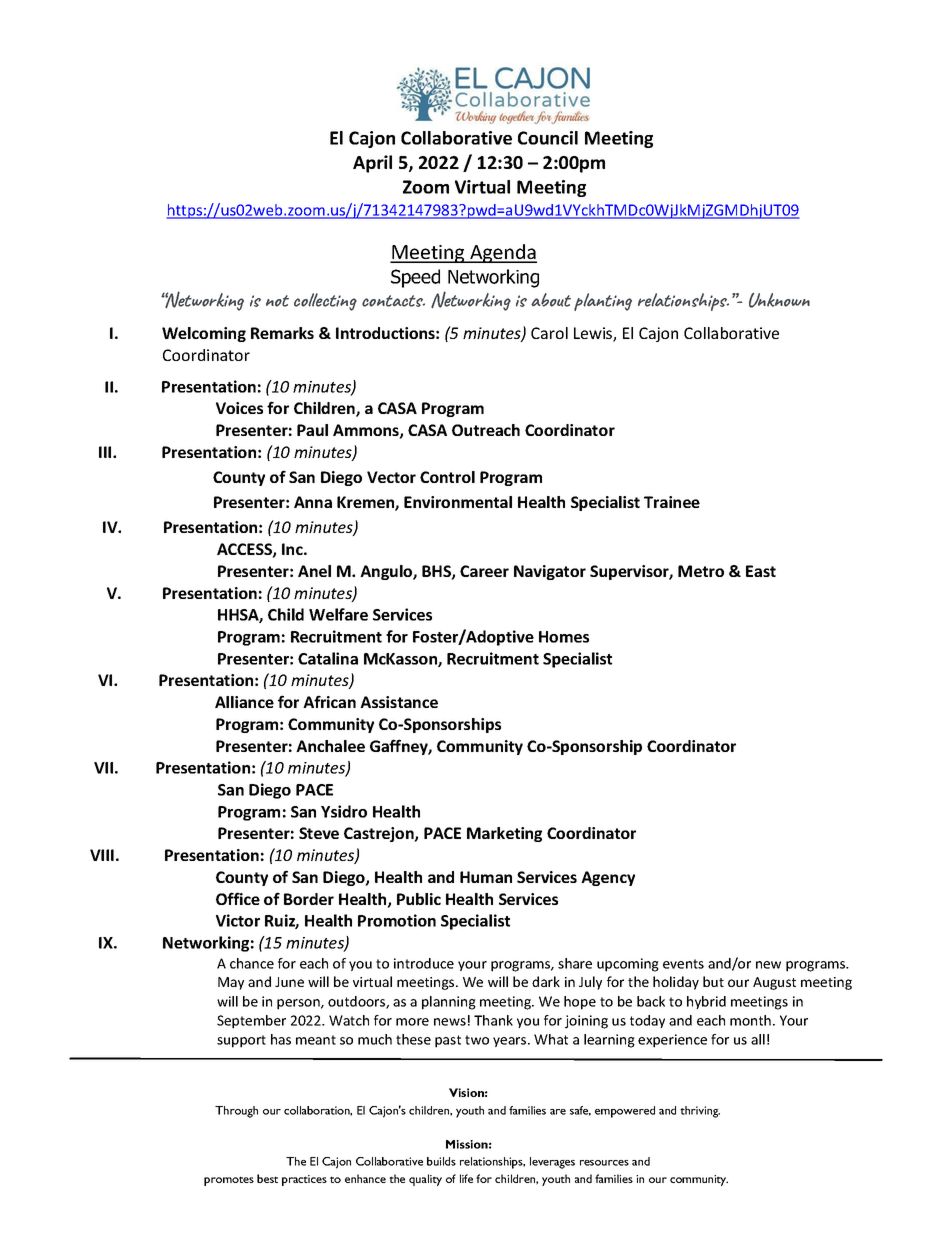 This screenshot has height=1233, width=952. What do you see at coordinates (701, 571) in the screenshot?
I see `Metro` at bounding box center [701, 571].
